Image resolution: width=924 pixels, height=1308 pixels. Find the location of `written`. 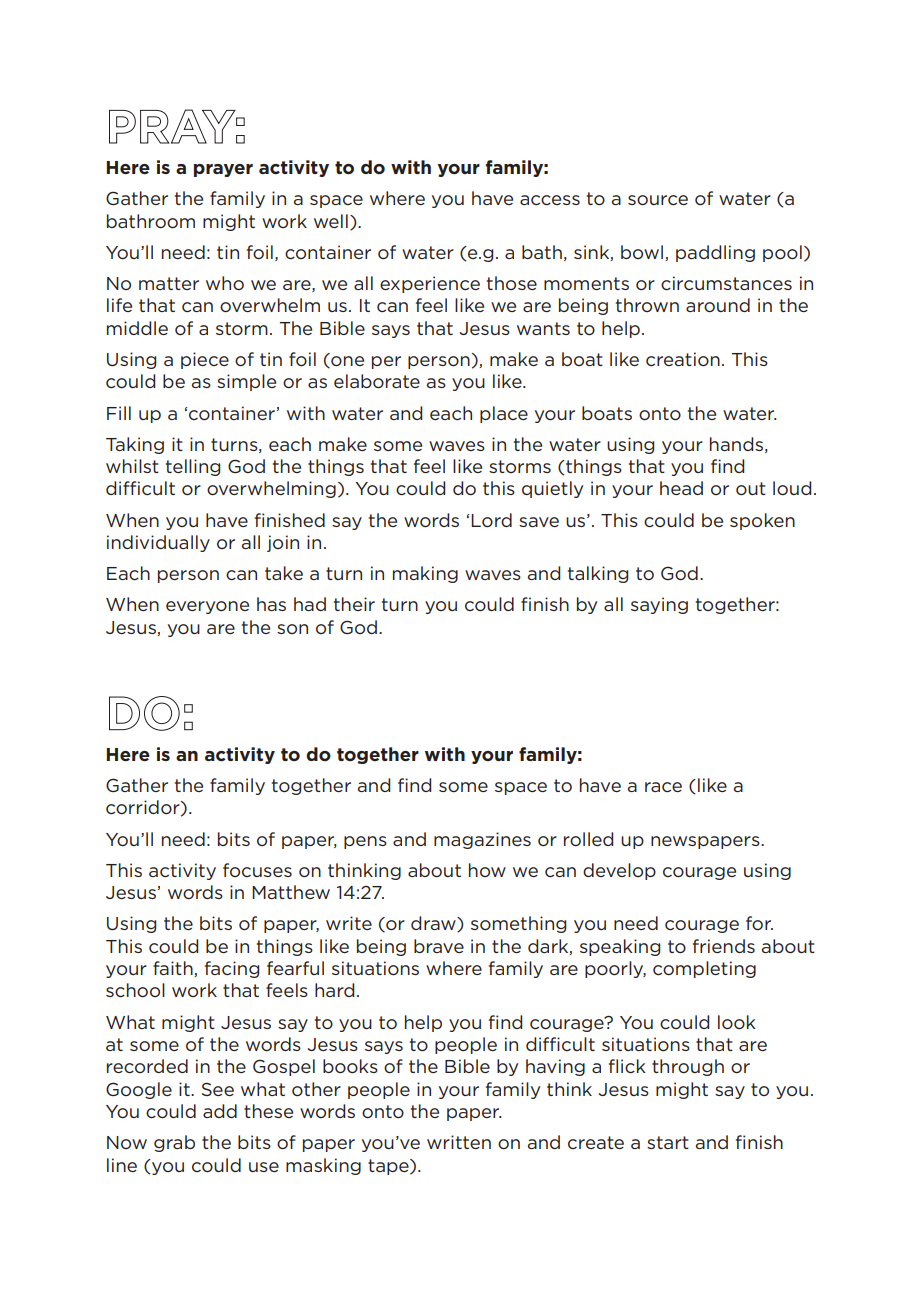

written is located at coordinates (459, 1142).
